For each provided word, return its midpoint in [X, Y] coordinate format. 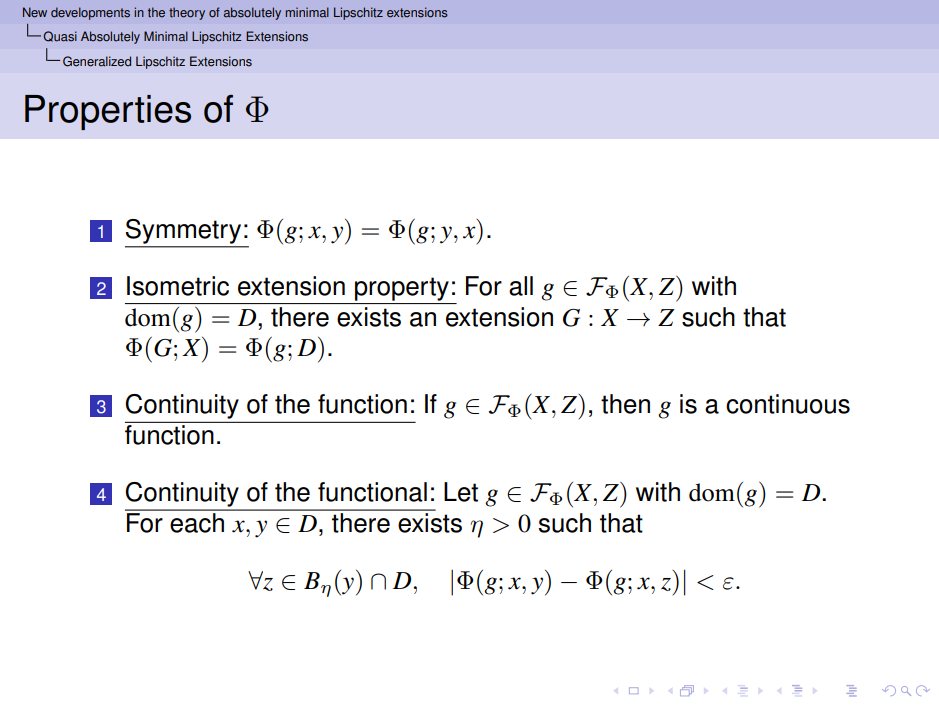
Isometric [178, 286]
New [35, 12]
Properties [108, 112]
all [521, 286]
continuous [788, 404]
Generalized [97, 61]
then [625, 404]
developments [90, 13]
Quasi [60, 36]
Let [461, 492]
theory [187, 13]
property [402, 289]
